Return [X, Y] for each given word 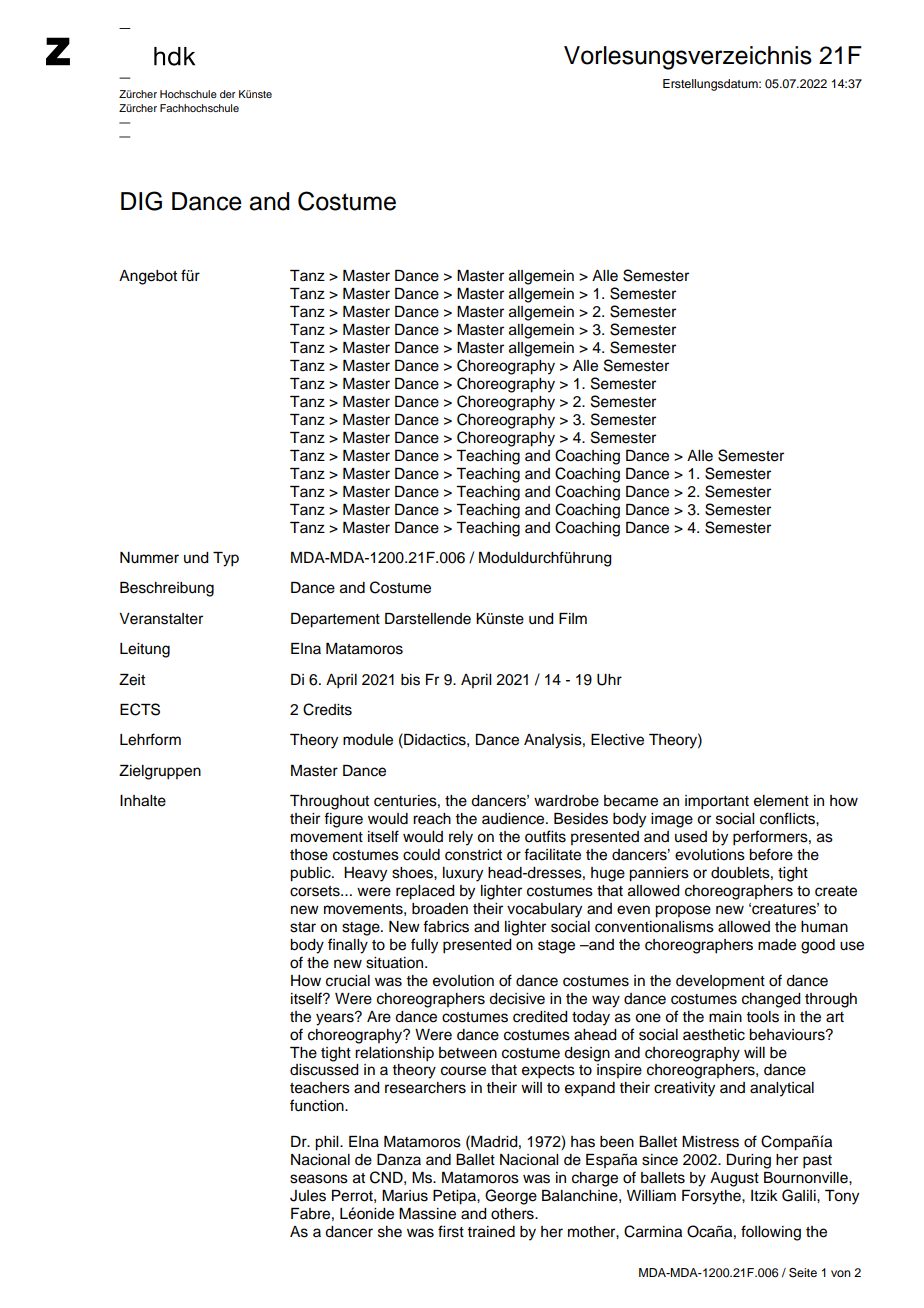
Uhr [609, 680]
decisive [517, 999]
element [781, 801]
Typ [226, 559]
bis [410, 680]
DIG [141, 201]
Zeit [132, 680]
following [771, 1233]
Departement [335, 620]
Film [573, 618]
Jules [308, 1196]
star [303, 927]
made [777, 945]
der [228, 94]
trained [491, 1232]
